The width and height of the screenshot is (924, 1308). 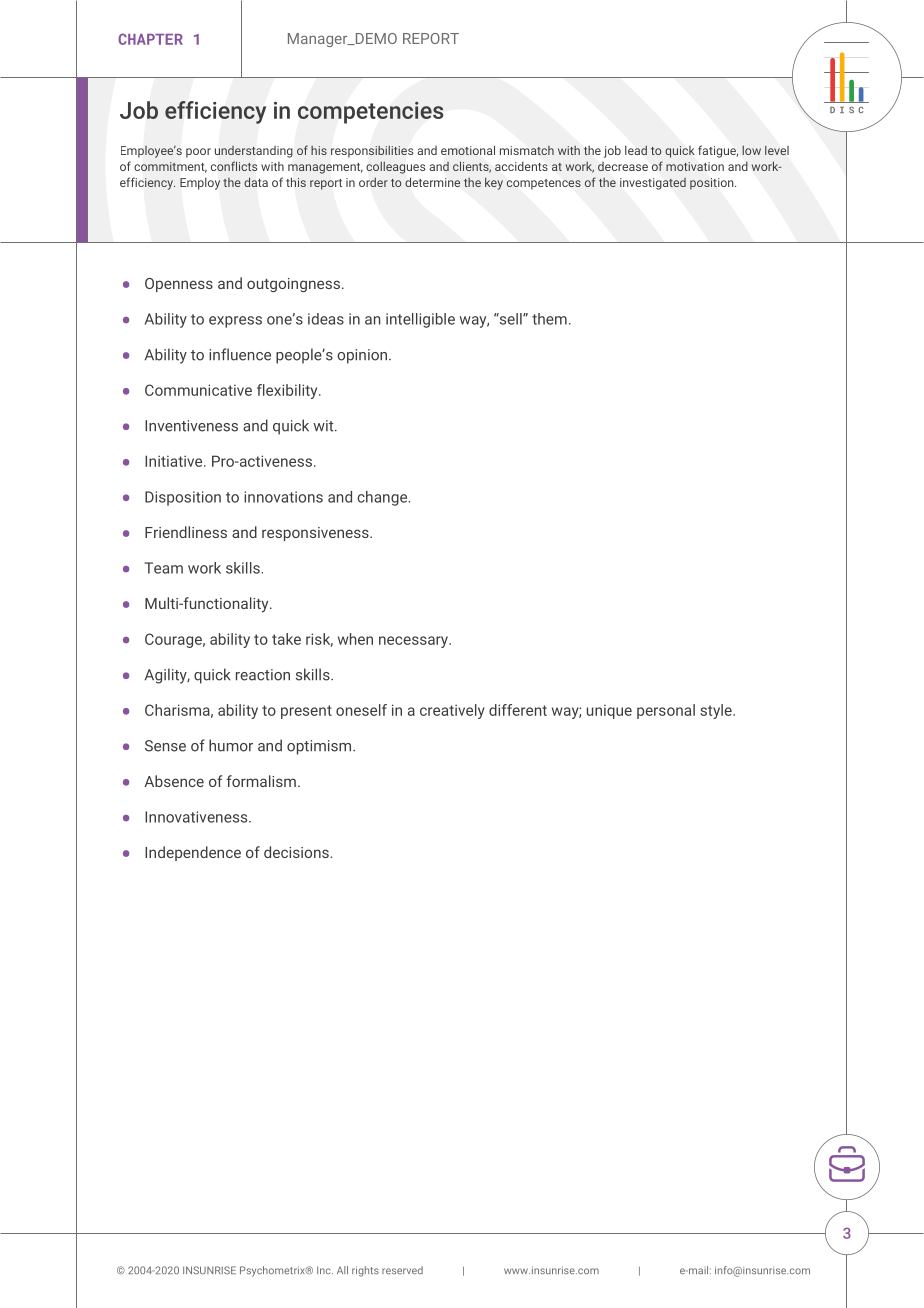 What do you see at coordinates (402, 1270) in the screenshot?
I see `reserved` at bounding box center [402, 1270].
